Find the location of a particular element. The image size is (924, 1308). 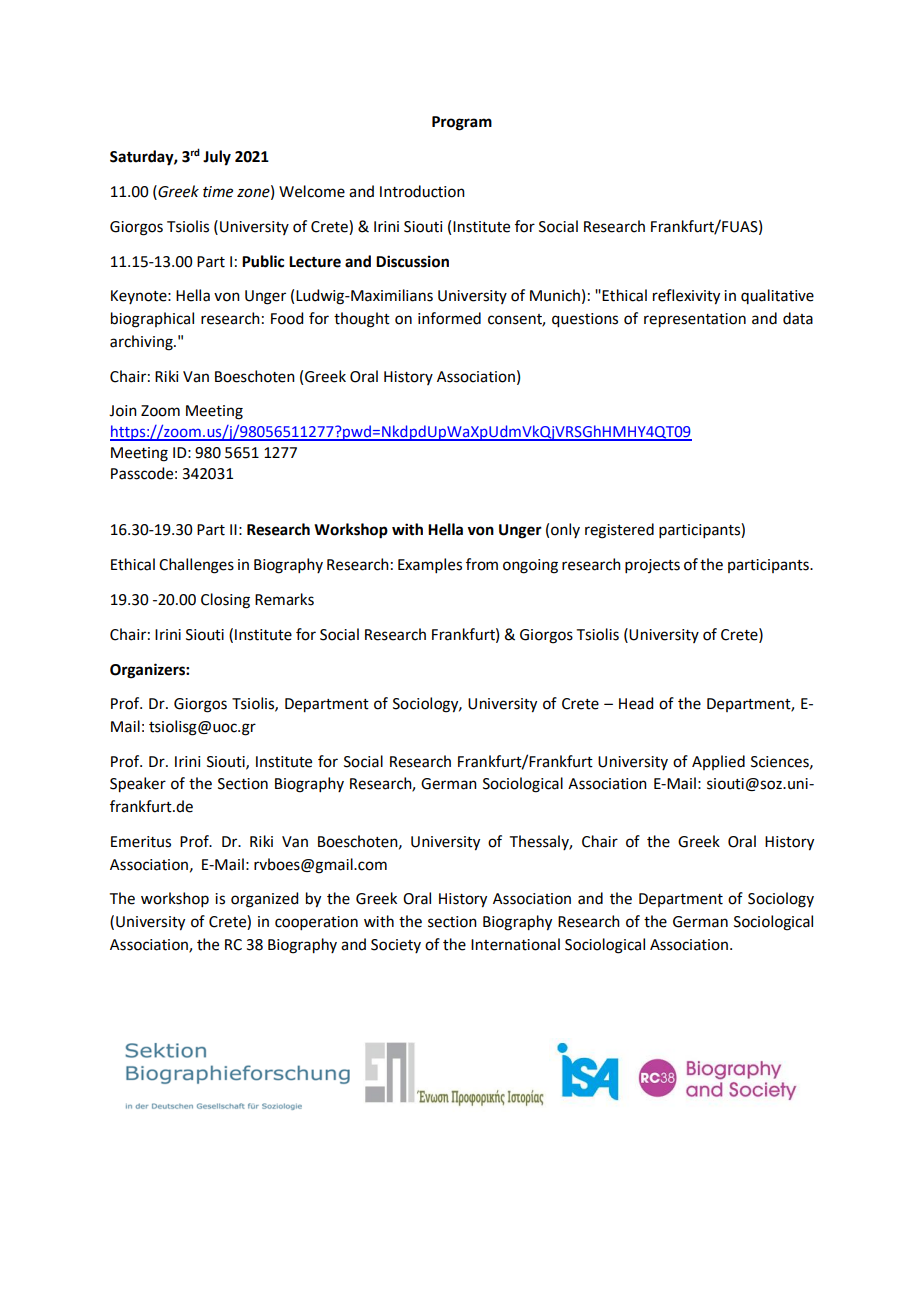

organized is located at coordinates (264, 900).
